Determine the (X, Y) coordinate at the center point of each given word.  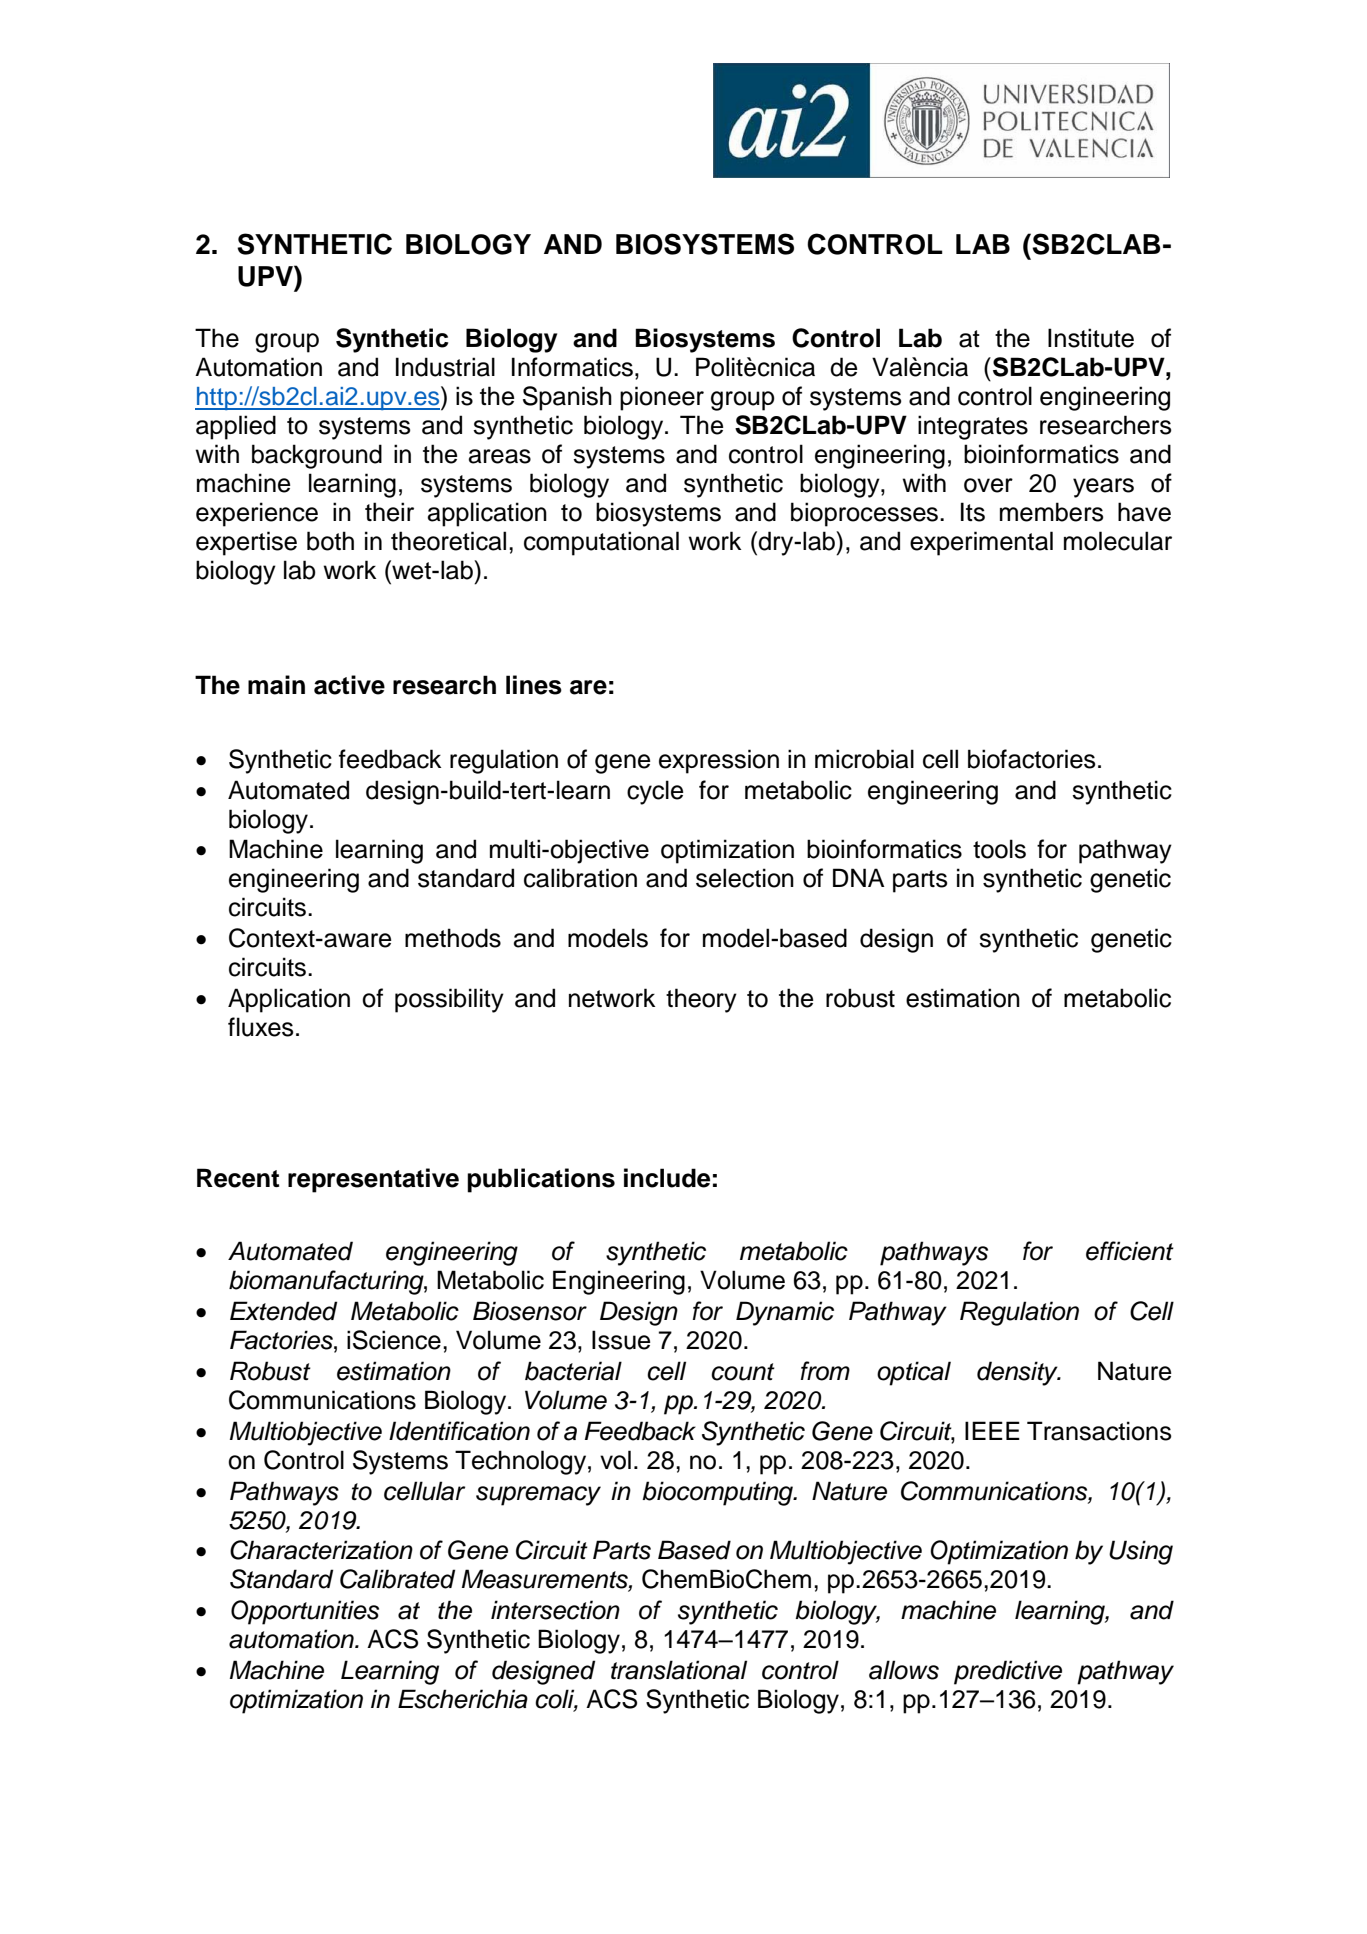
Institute (1091, 338)
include (667, 1178)
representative (373, 1180)
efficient (1130, 1251)
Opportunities (305, 1612)
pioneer (662, 398)
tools (999, 849)
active (349, 685)
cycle (655, 792)
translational (679, 1670)
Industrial (445, 367)
